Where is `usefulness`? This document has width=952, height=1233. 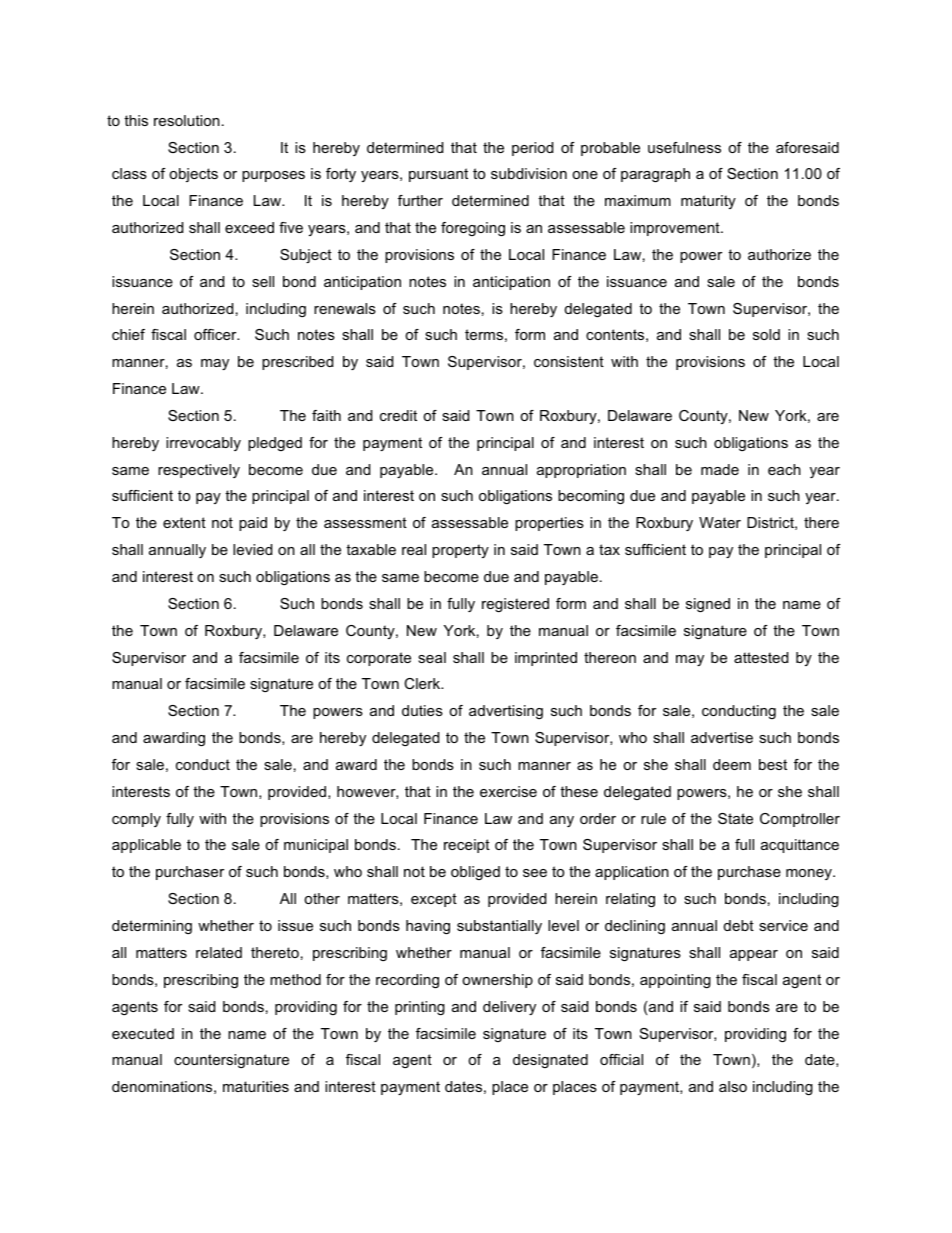
usefulness is located at coordinates (684, 147).
